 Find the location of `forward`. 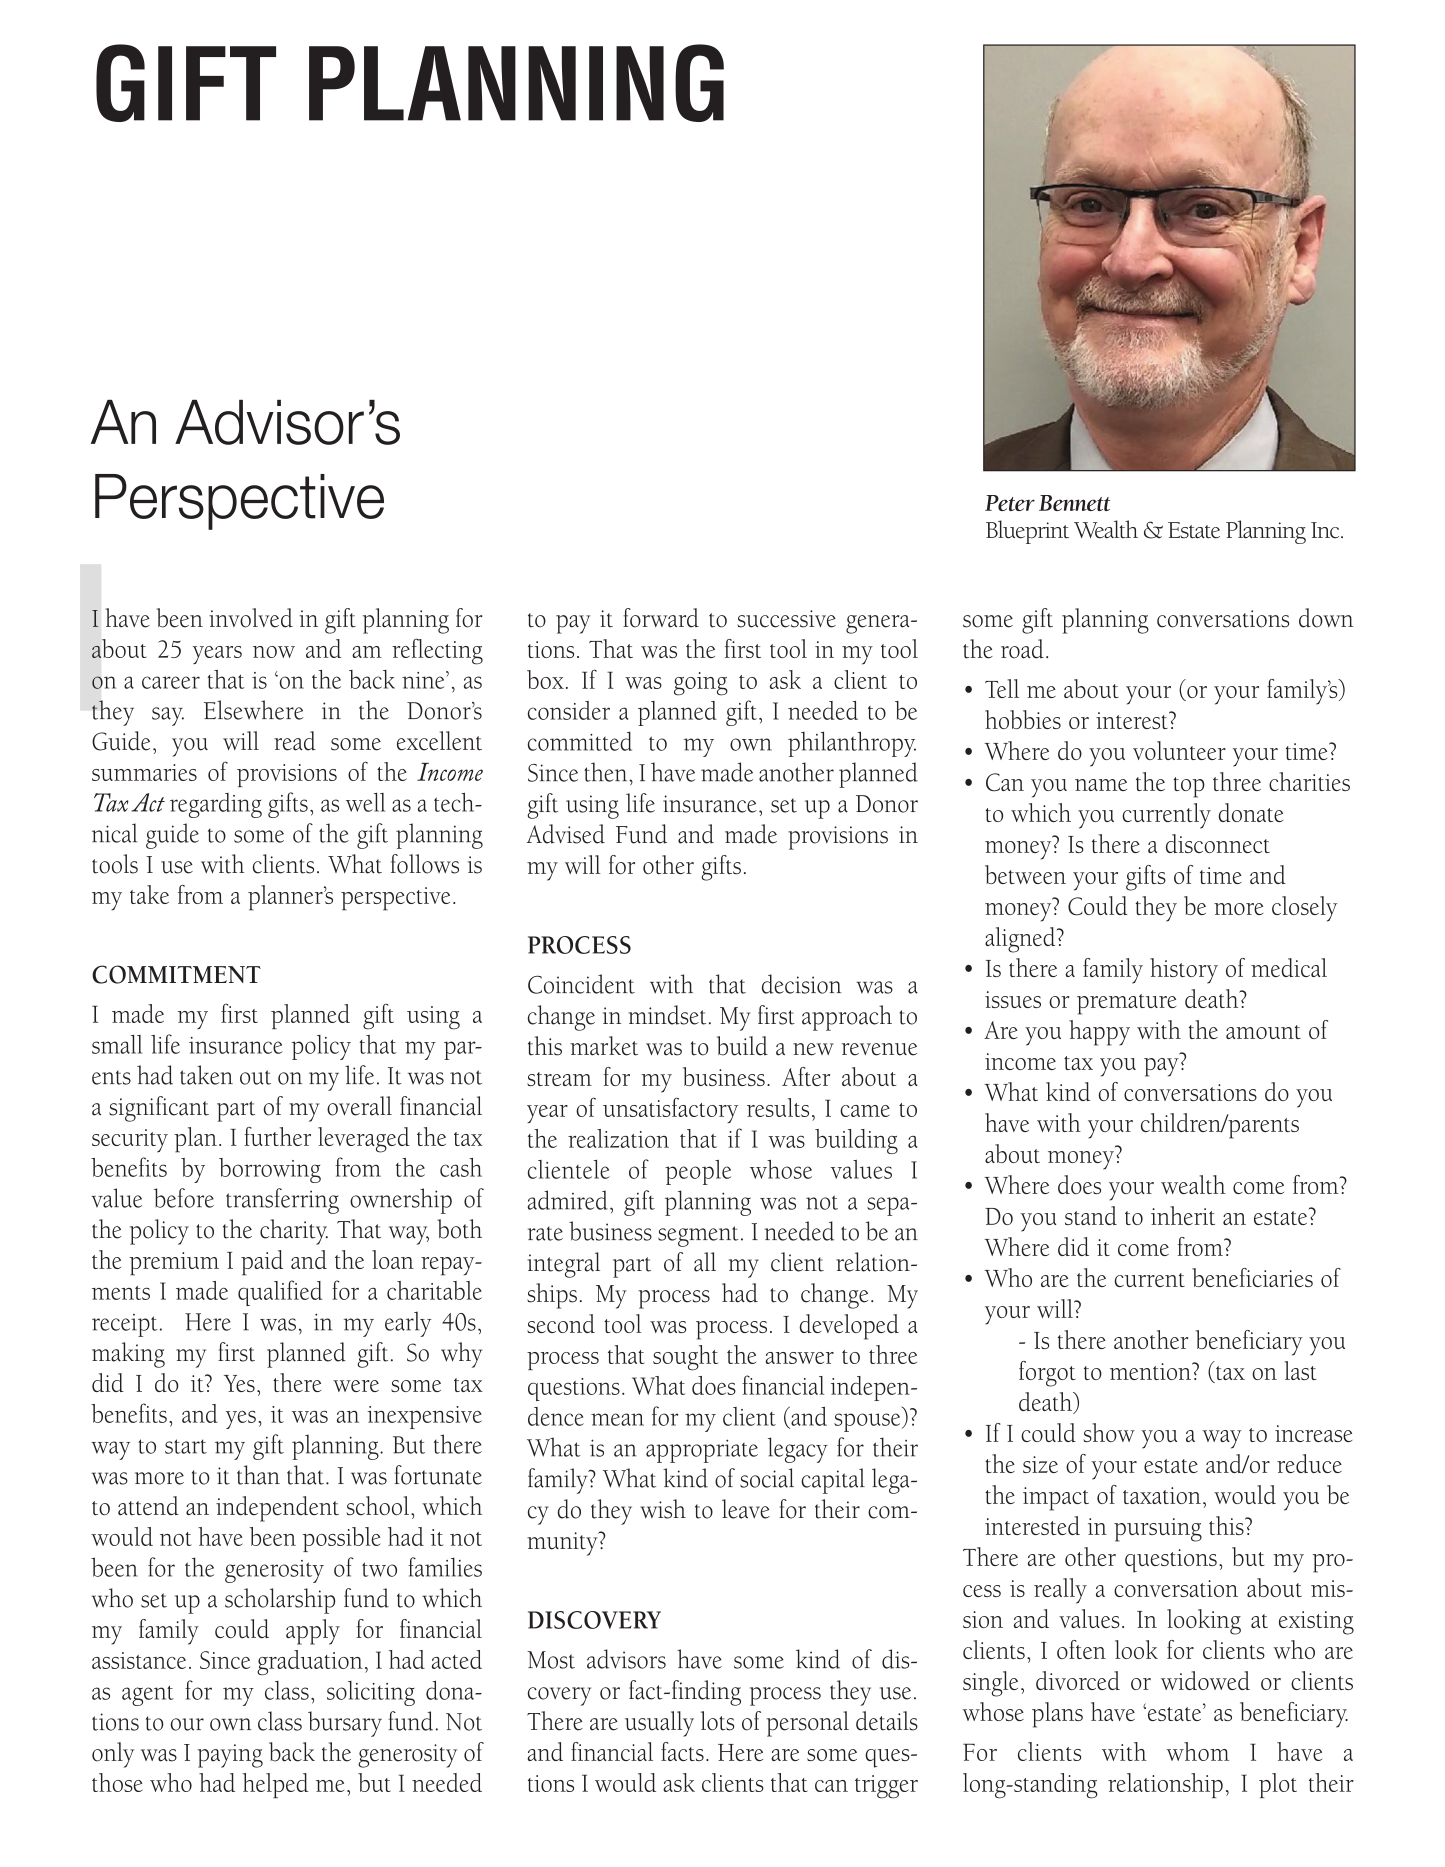

forward is located at coordinates (661, 618).
